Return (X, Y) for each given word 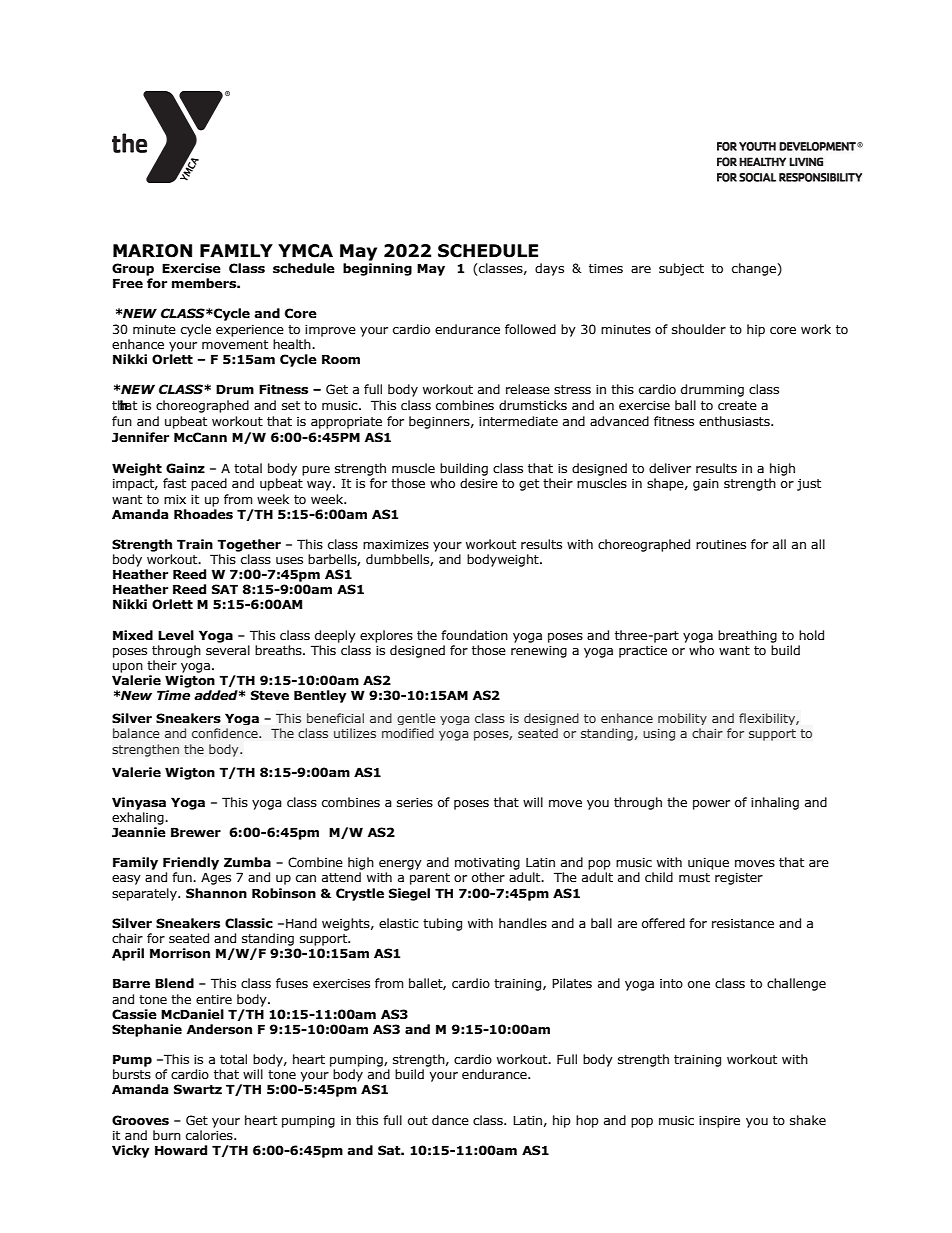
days (549, 269)
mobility (682, 719)
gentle (416, 719)
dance (450, 1120)
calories (210, 1135)
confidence (226, 733)
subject (681, 269)
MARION (152, 251)
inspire (719, 1122)
